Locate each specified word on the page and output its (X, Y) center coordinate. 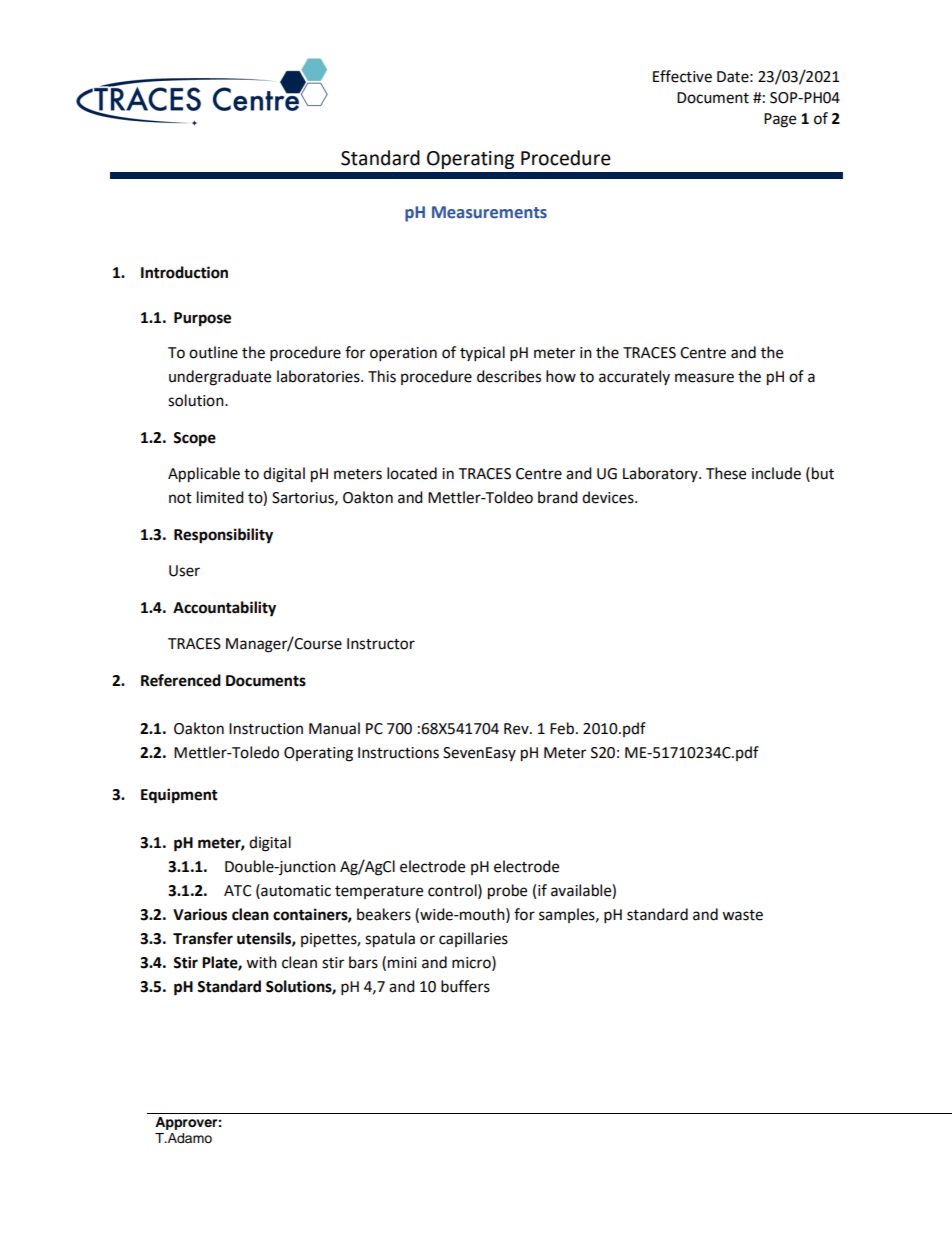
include (776, 473)
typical (482, 354)
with (261, 962)
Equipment (179, 796)
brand (558, 497)
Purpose (202, 319)
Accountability (224, 609)
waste (742, 915)
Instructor (381, 644)
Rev (517, 729)
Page (780, 120)
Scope (194, 439)
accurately (634, 377)
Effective (682, 76)
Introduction (184, 272)
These (726, 473)
